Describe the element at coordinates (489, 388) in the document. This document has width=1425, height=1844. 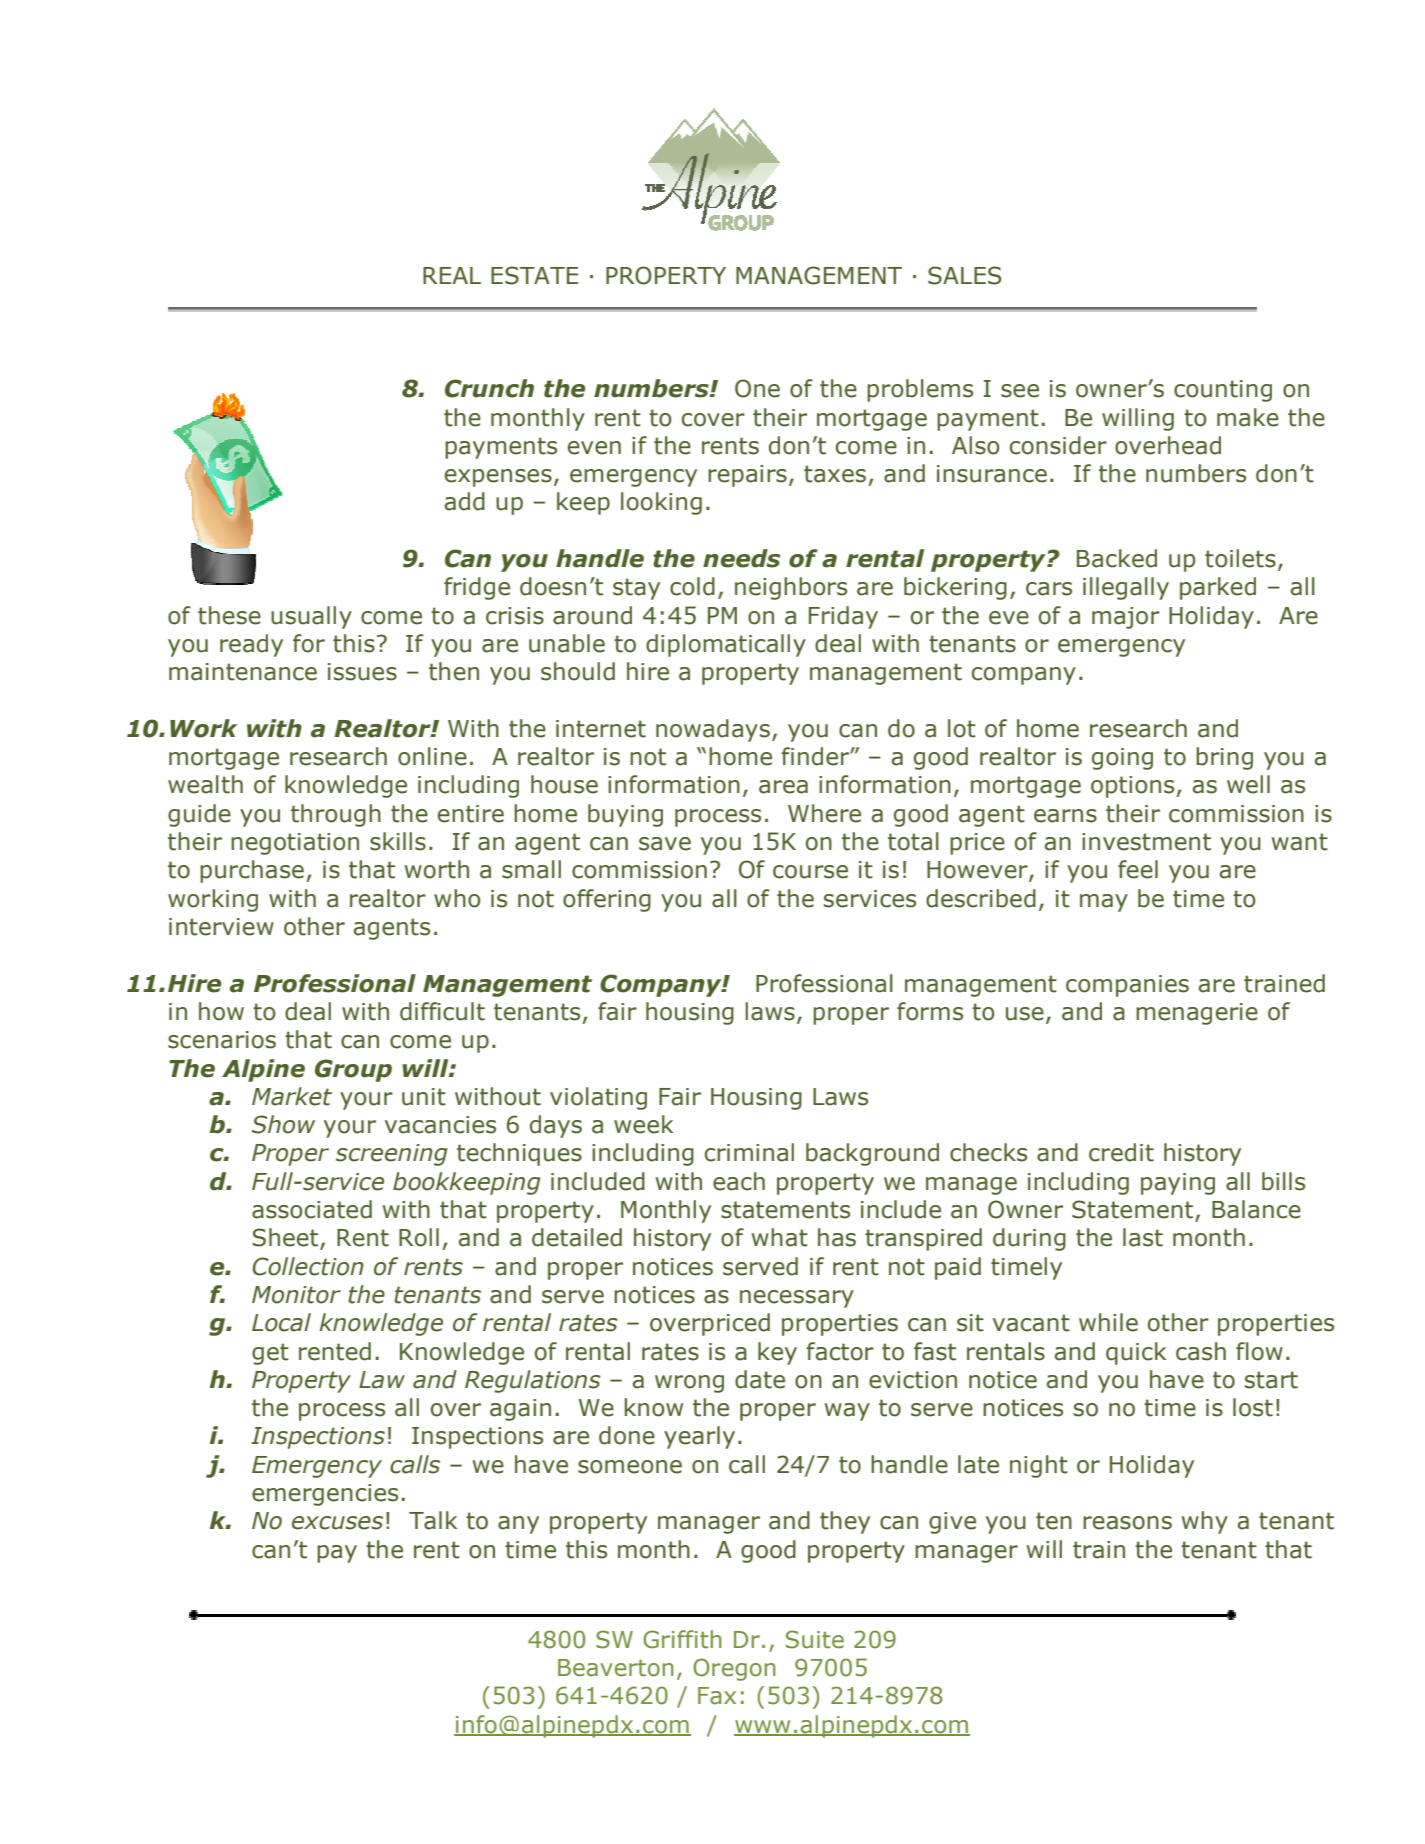
I see `Crunch` at that location.
